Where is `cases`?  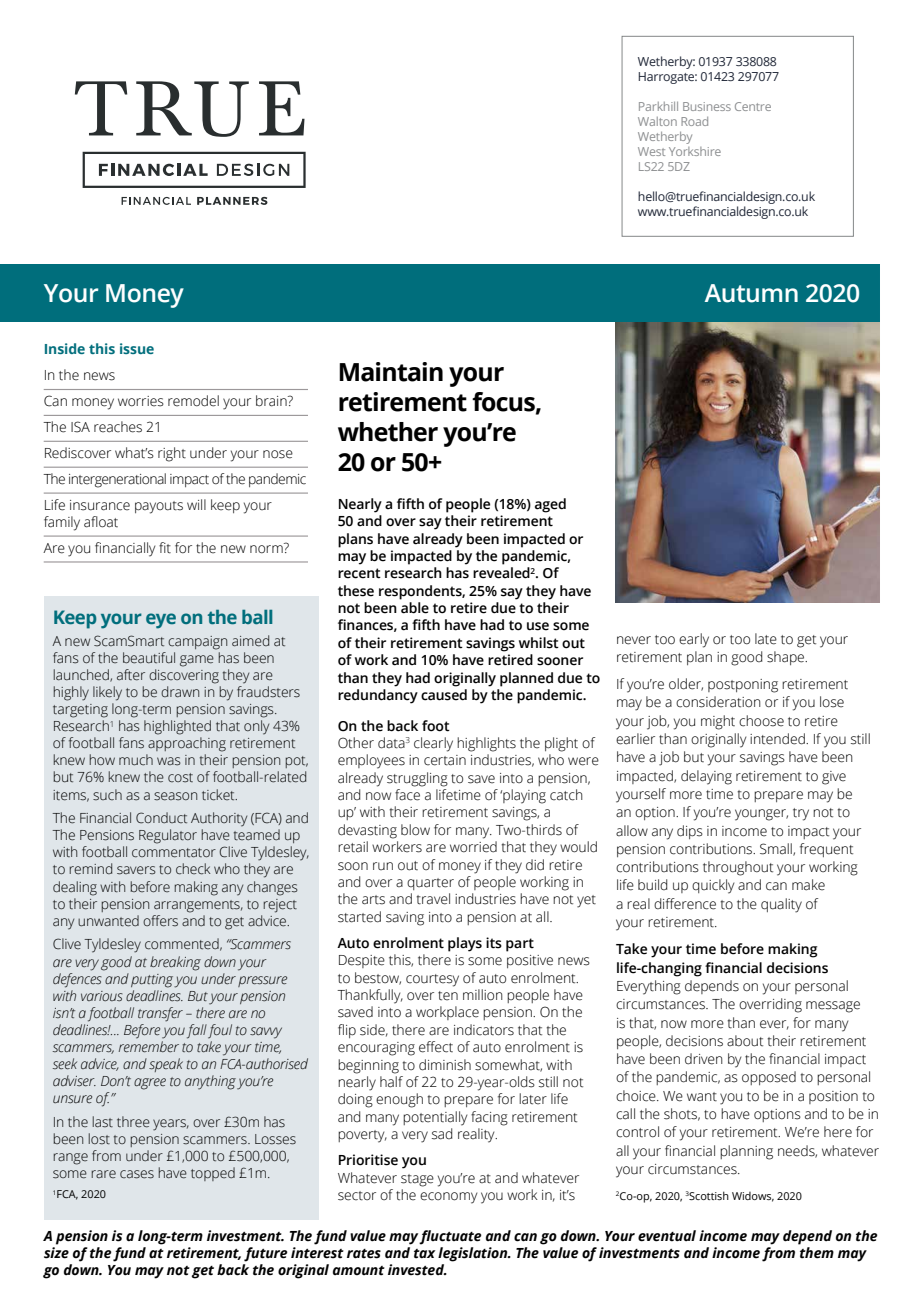
cases is located at coordinates (137, 1174).
